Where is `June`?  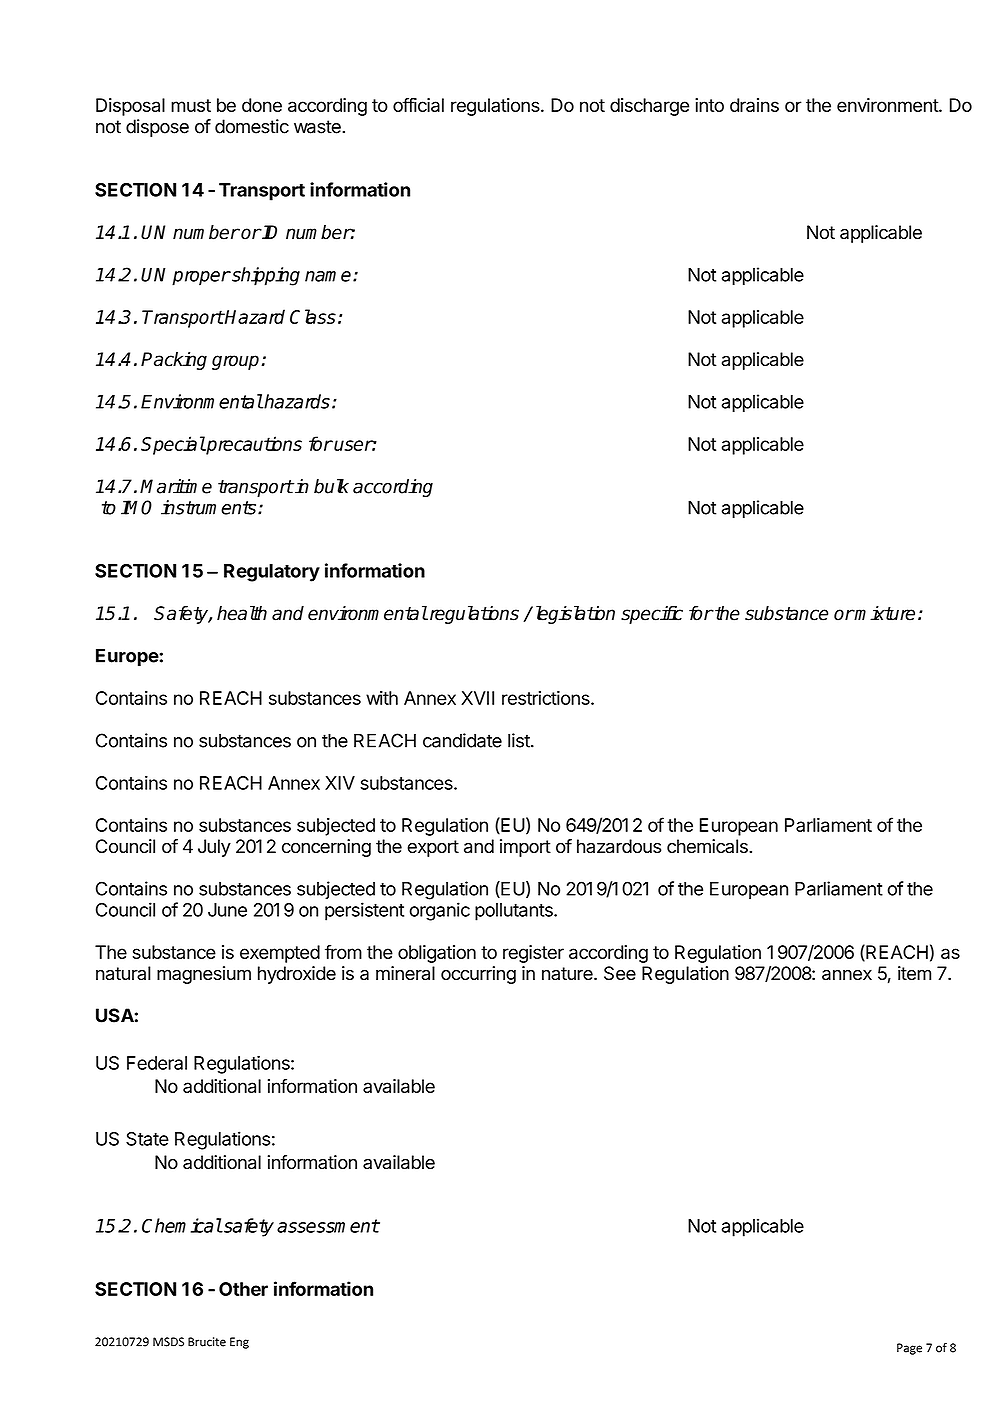 June is located at coordinates (227, 910).
